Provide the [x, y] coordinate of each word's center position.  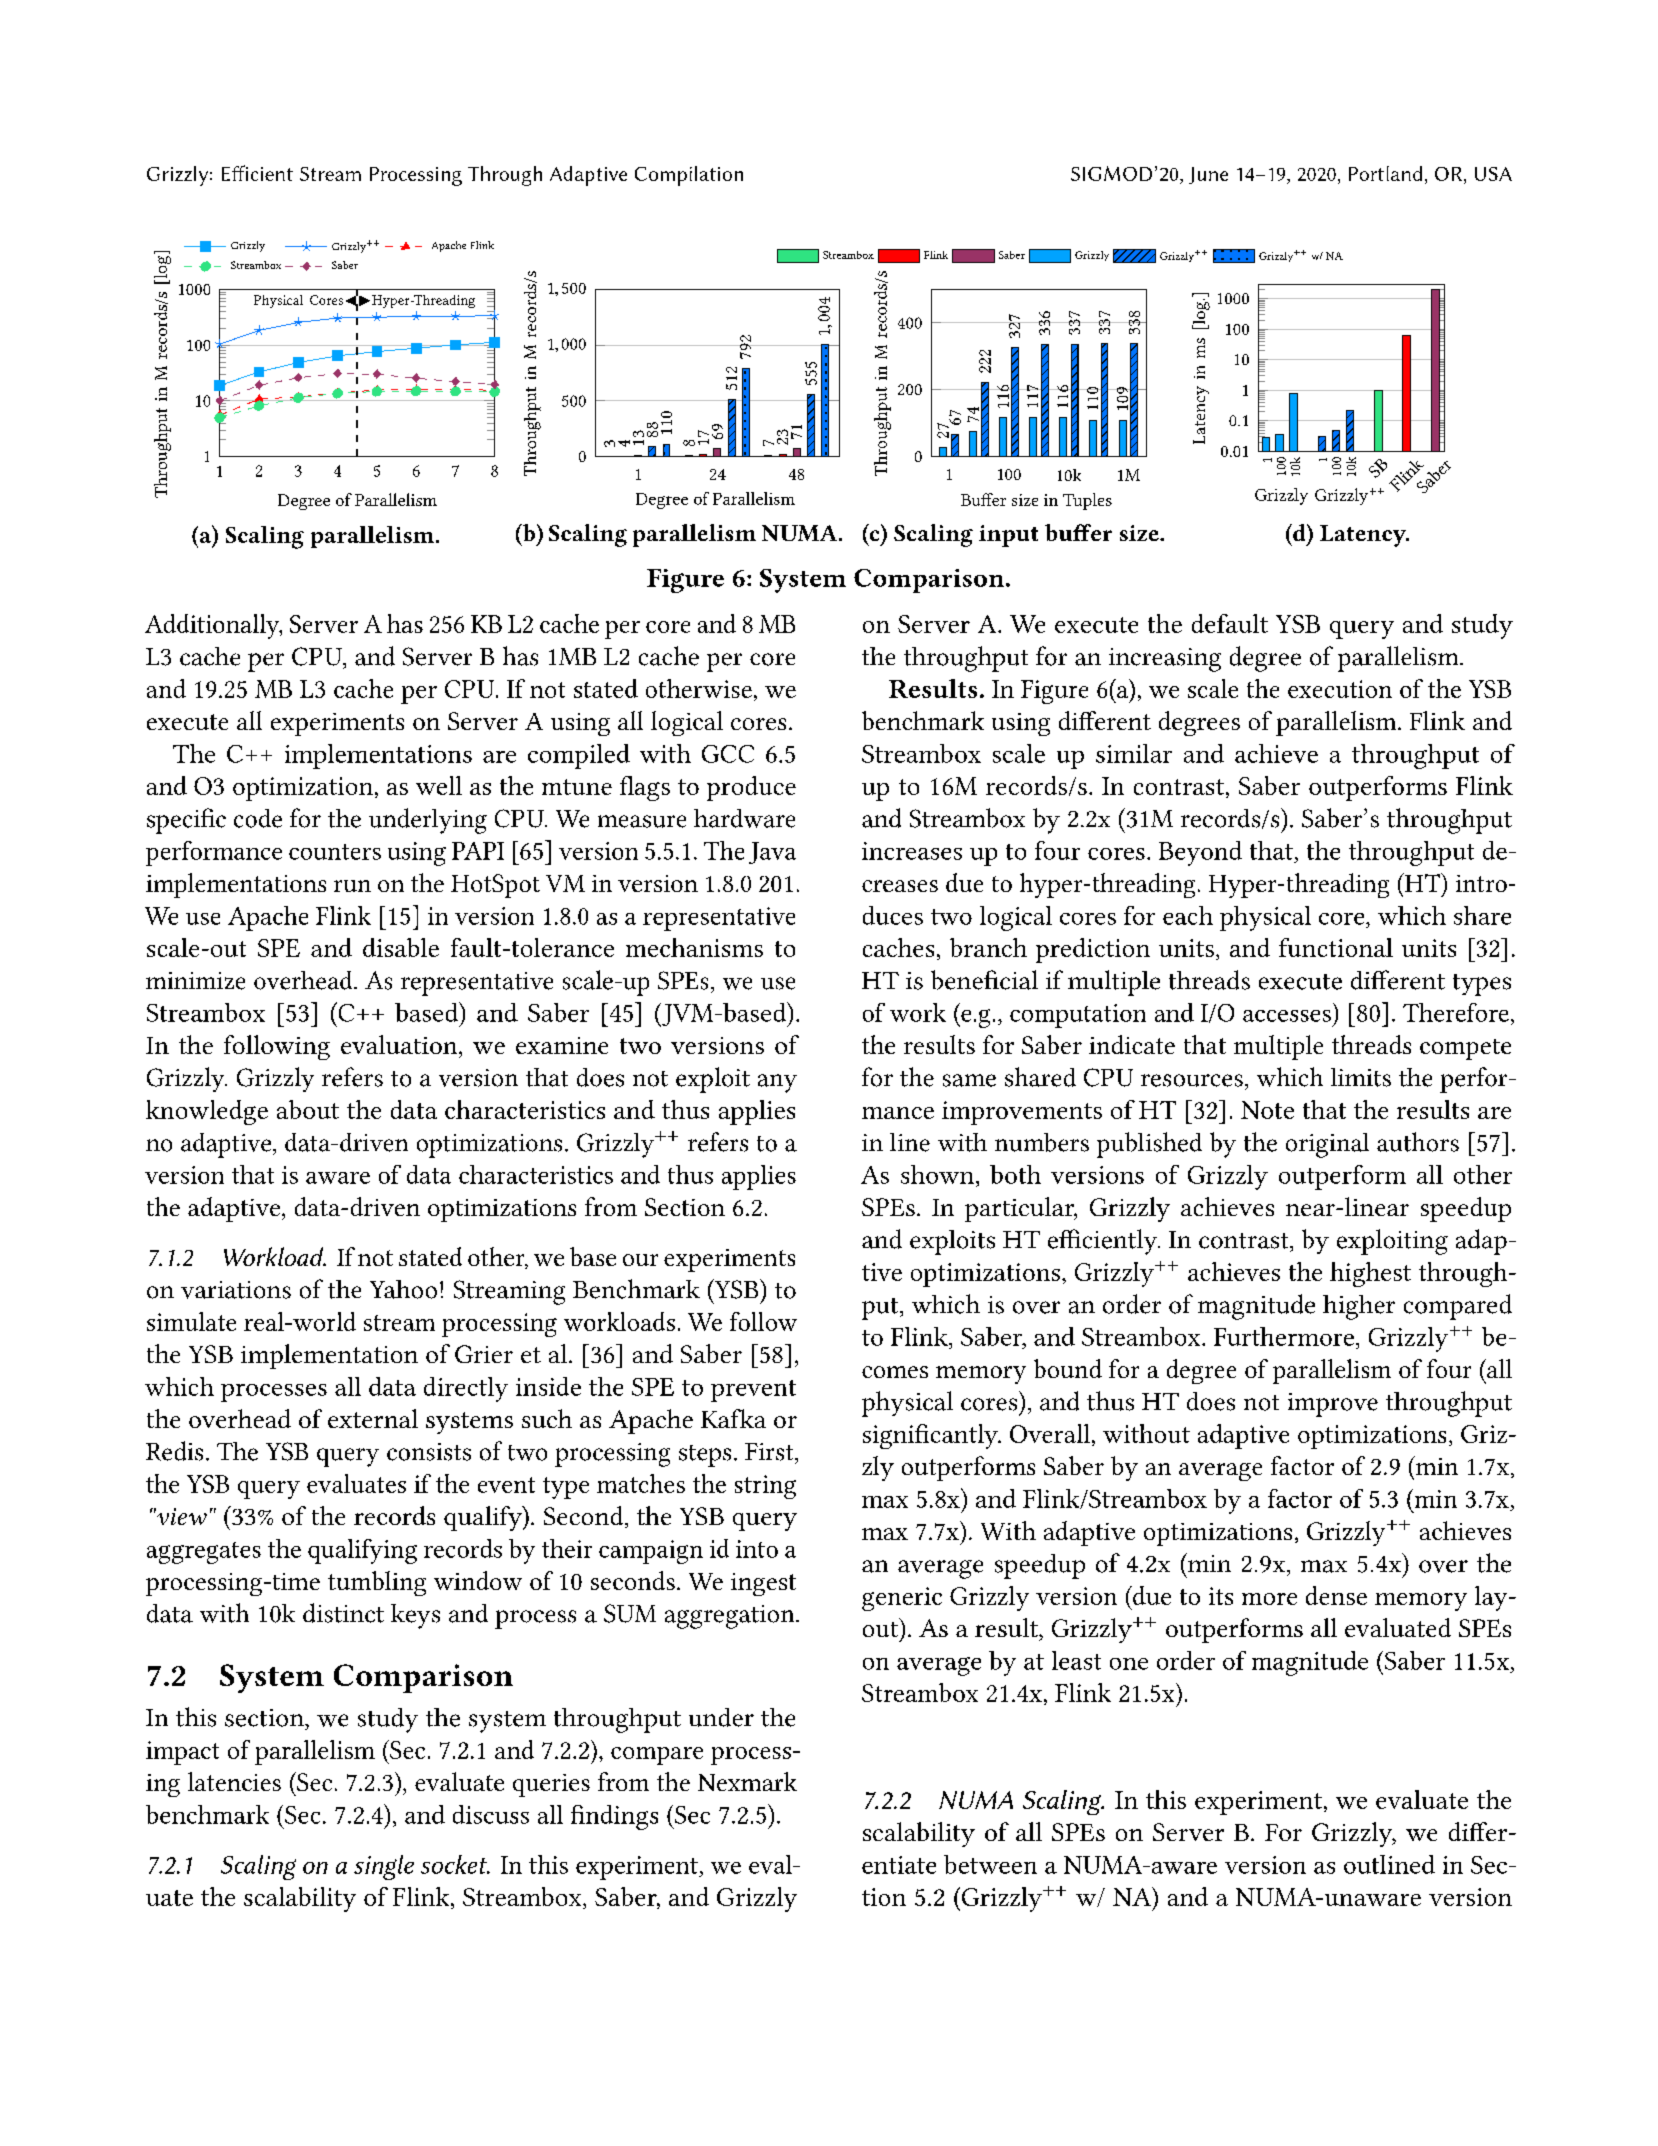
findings [614, 1817]
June [1208, 175]
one [1129, 1664]
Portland [1385, 173]
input [1008, 536]
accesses [1287, 1016]
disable [401, 947]
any [777, 1083]
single [384, 1867]
